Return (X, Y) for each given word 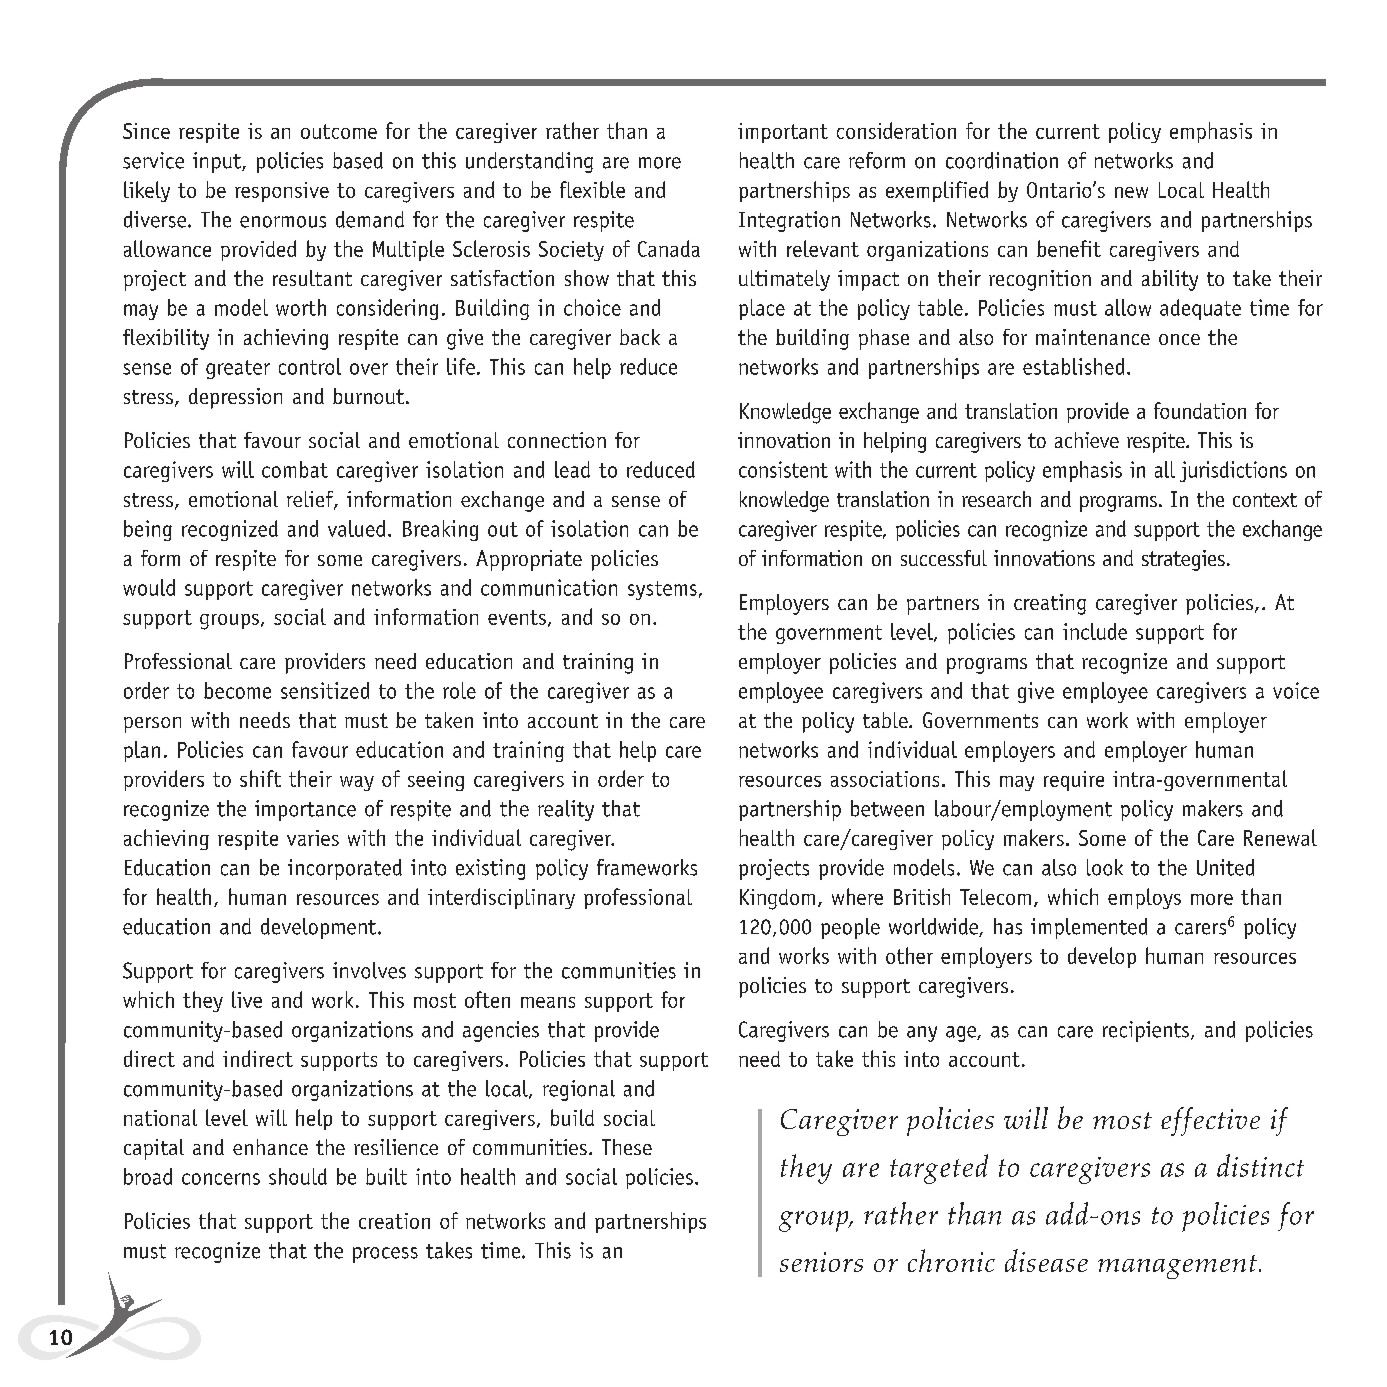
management (1179, 1267)
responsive (282, 192)
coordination (1002, 160)
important (783, 133)
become (237, 690)
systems (662, 590)
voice (1296, 690)
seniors (821, 1262)
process (385, 1255)
